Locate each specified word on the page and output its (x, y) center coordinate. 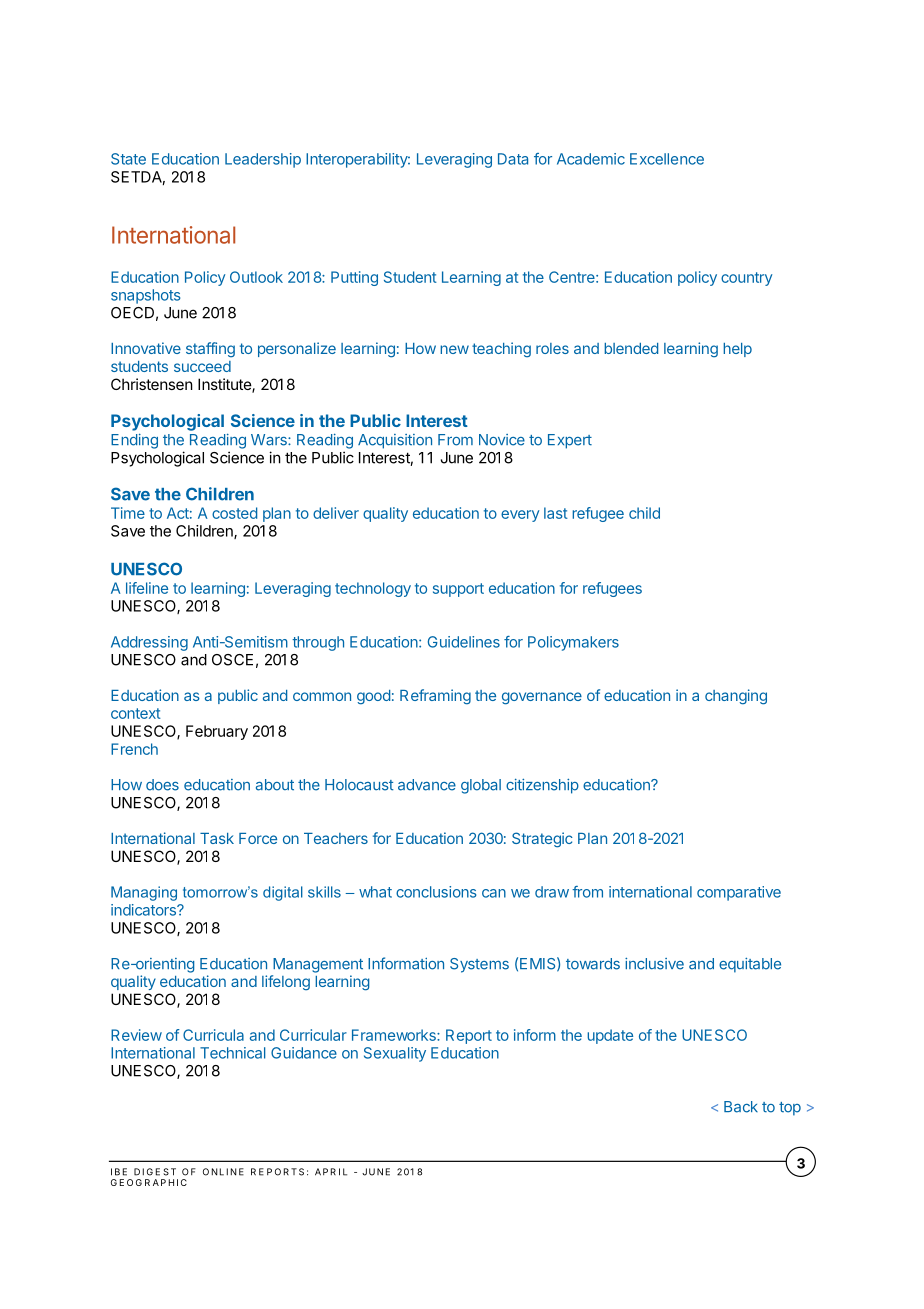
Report (469, 1036)
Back (741, 1107)
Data (513, 159)
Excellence (667, 159)
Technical (232, 1053)
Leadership (263, 160)
